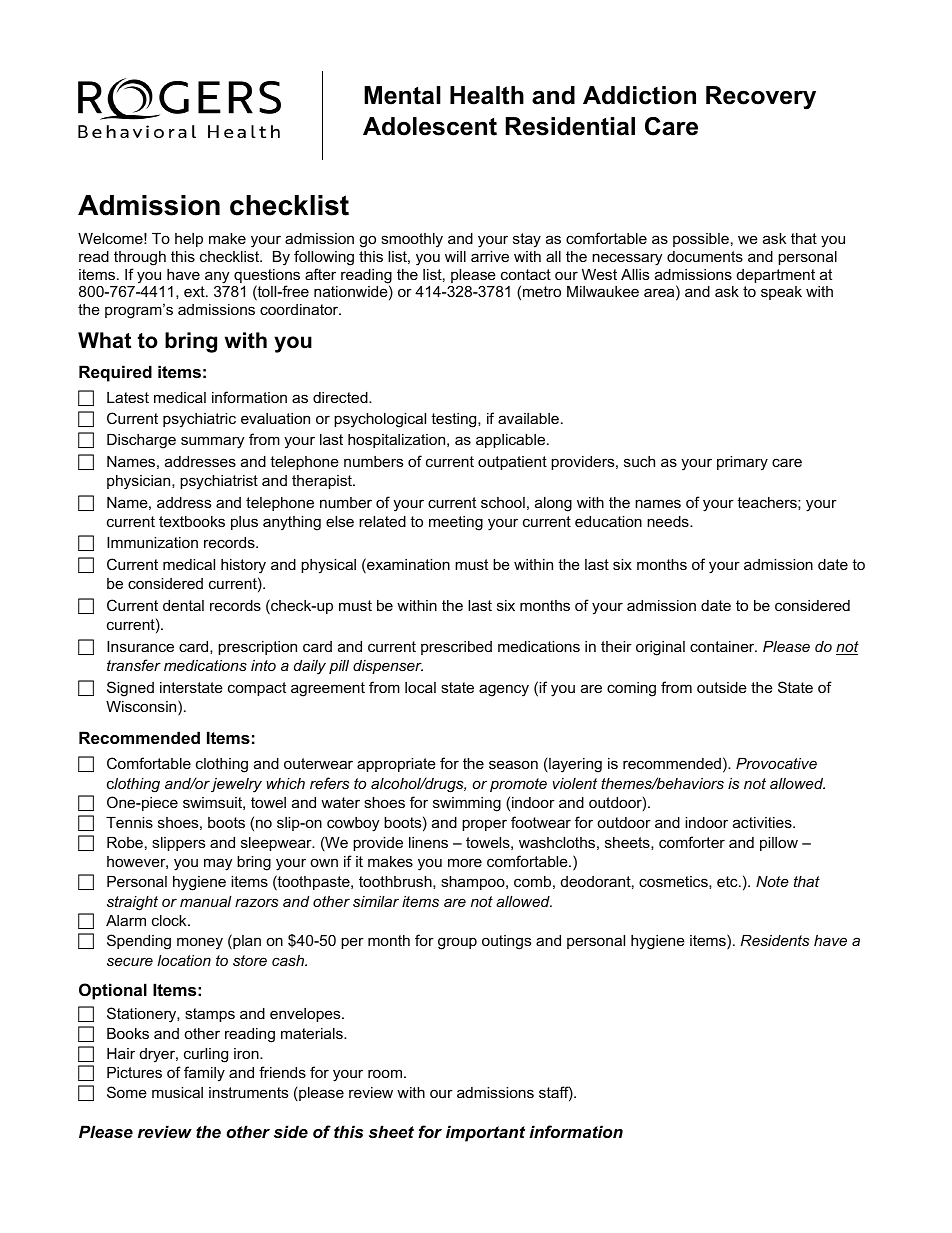 The image size is (952, 1233). Describe the element at coordinates (660, 294) in the screenshot. I see `area` at that location.
